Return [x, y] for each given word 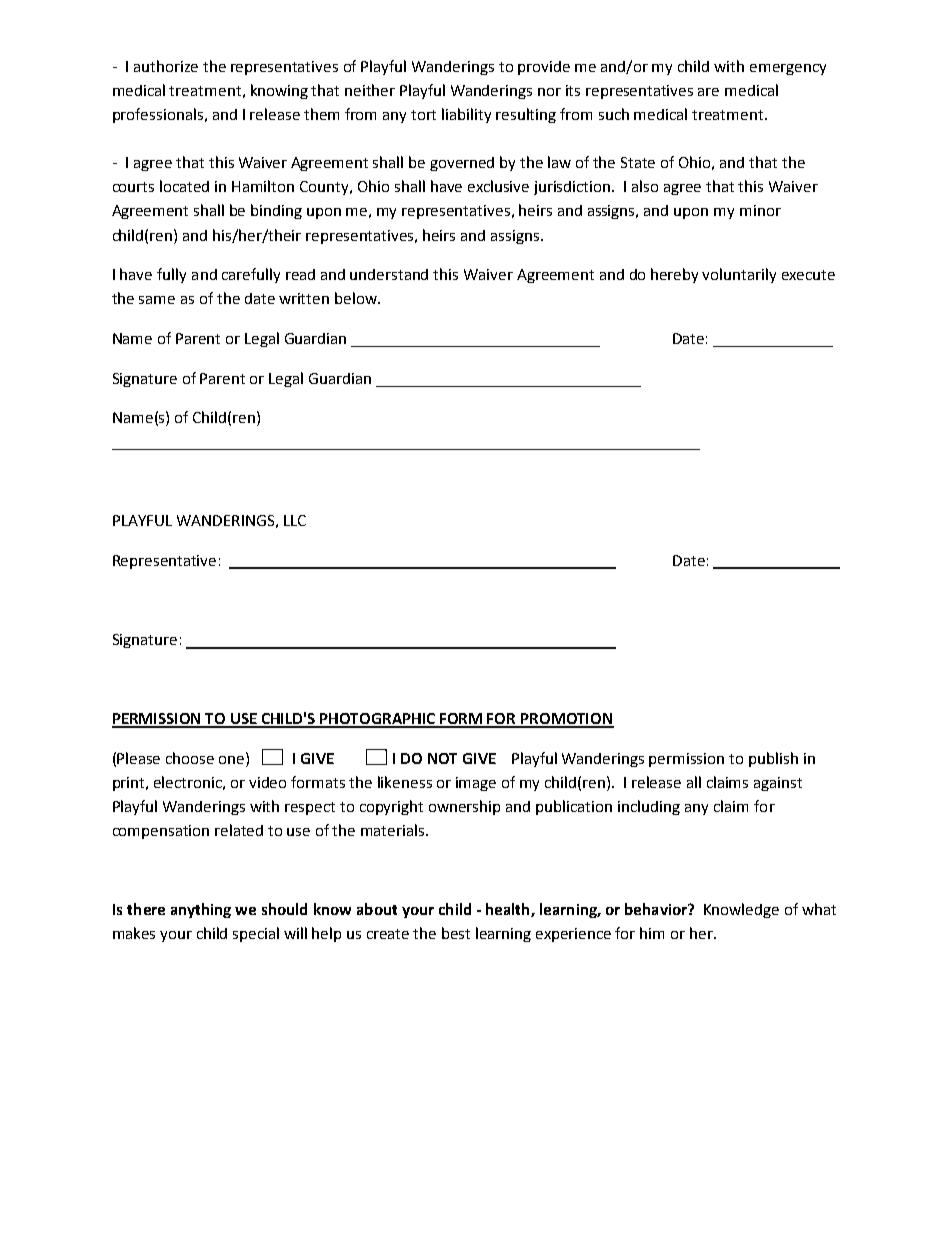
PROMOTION [566, 720]
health [509, 910]
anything [201, 910]
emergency [788, 69]
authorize [166, 66]
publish [773, 759]
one [233, 758]
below [357, 298]
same [157, 300]
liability [466, 115]
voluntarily [739, 275]
